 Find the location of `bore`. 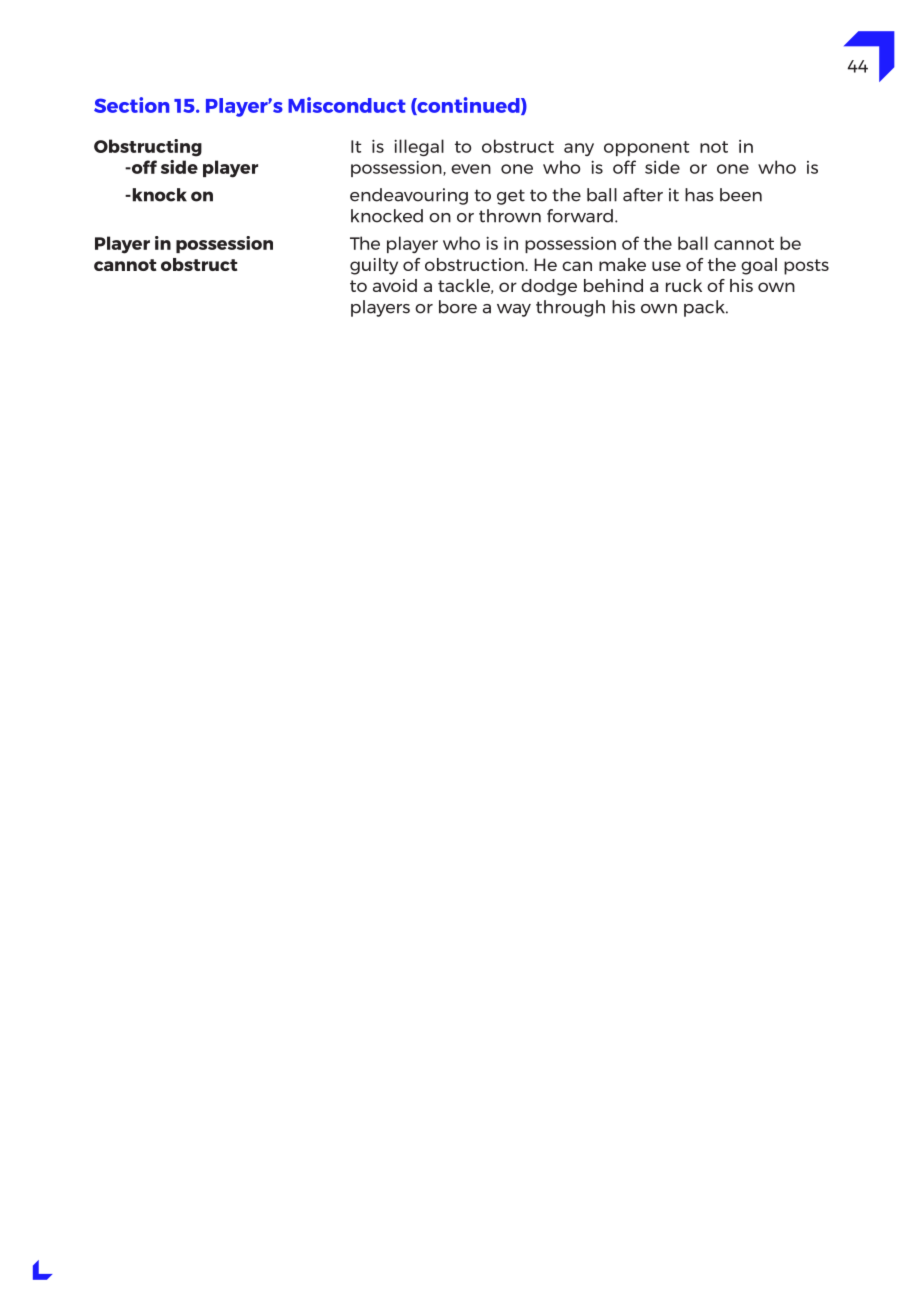

bore is located at coordinates (458, 307).
